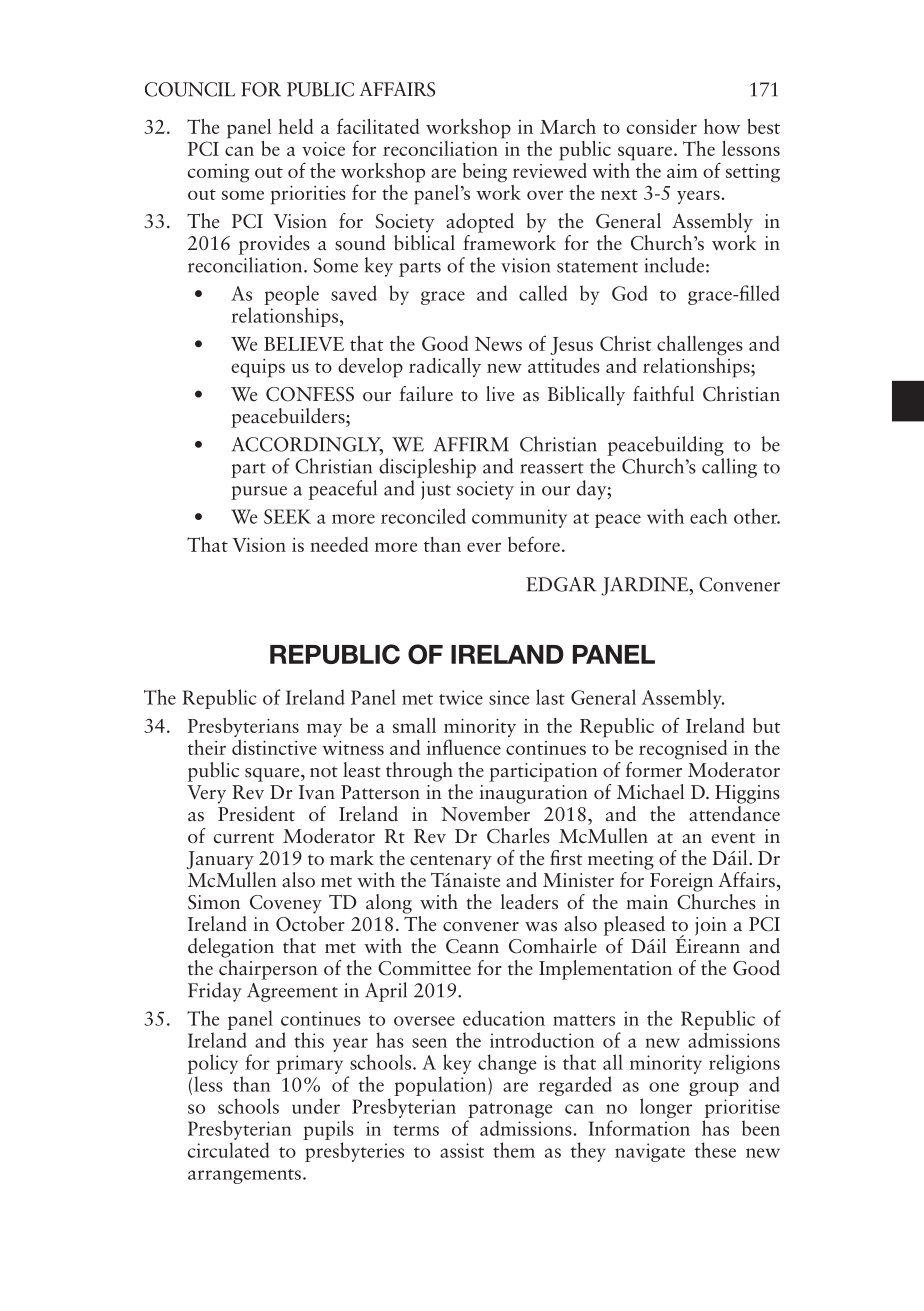  What do you see at coordinates (722, 126) in the screenshot?
I see `how` at bounding box center [722, 126].
